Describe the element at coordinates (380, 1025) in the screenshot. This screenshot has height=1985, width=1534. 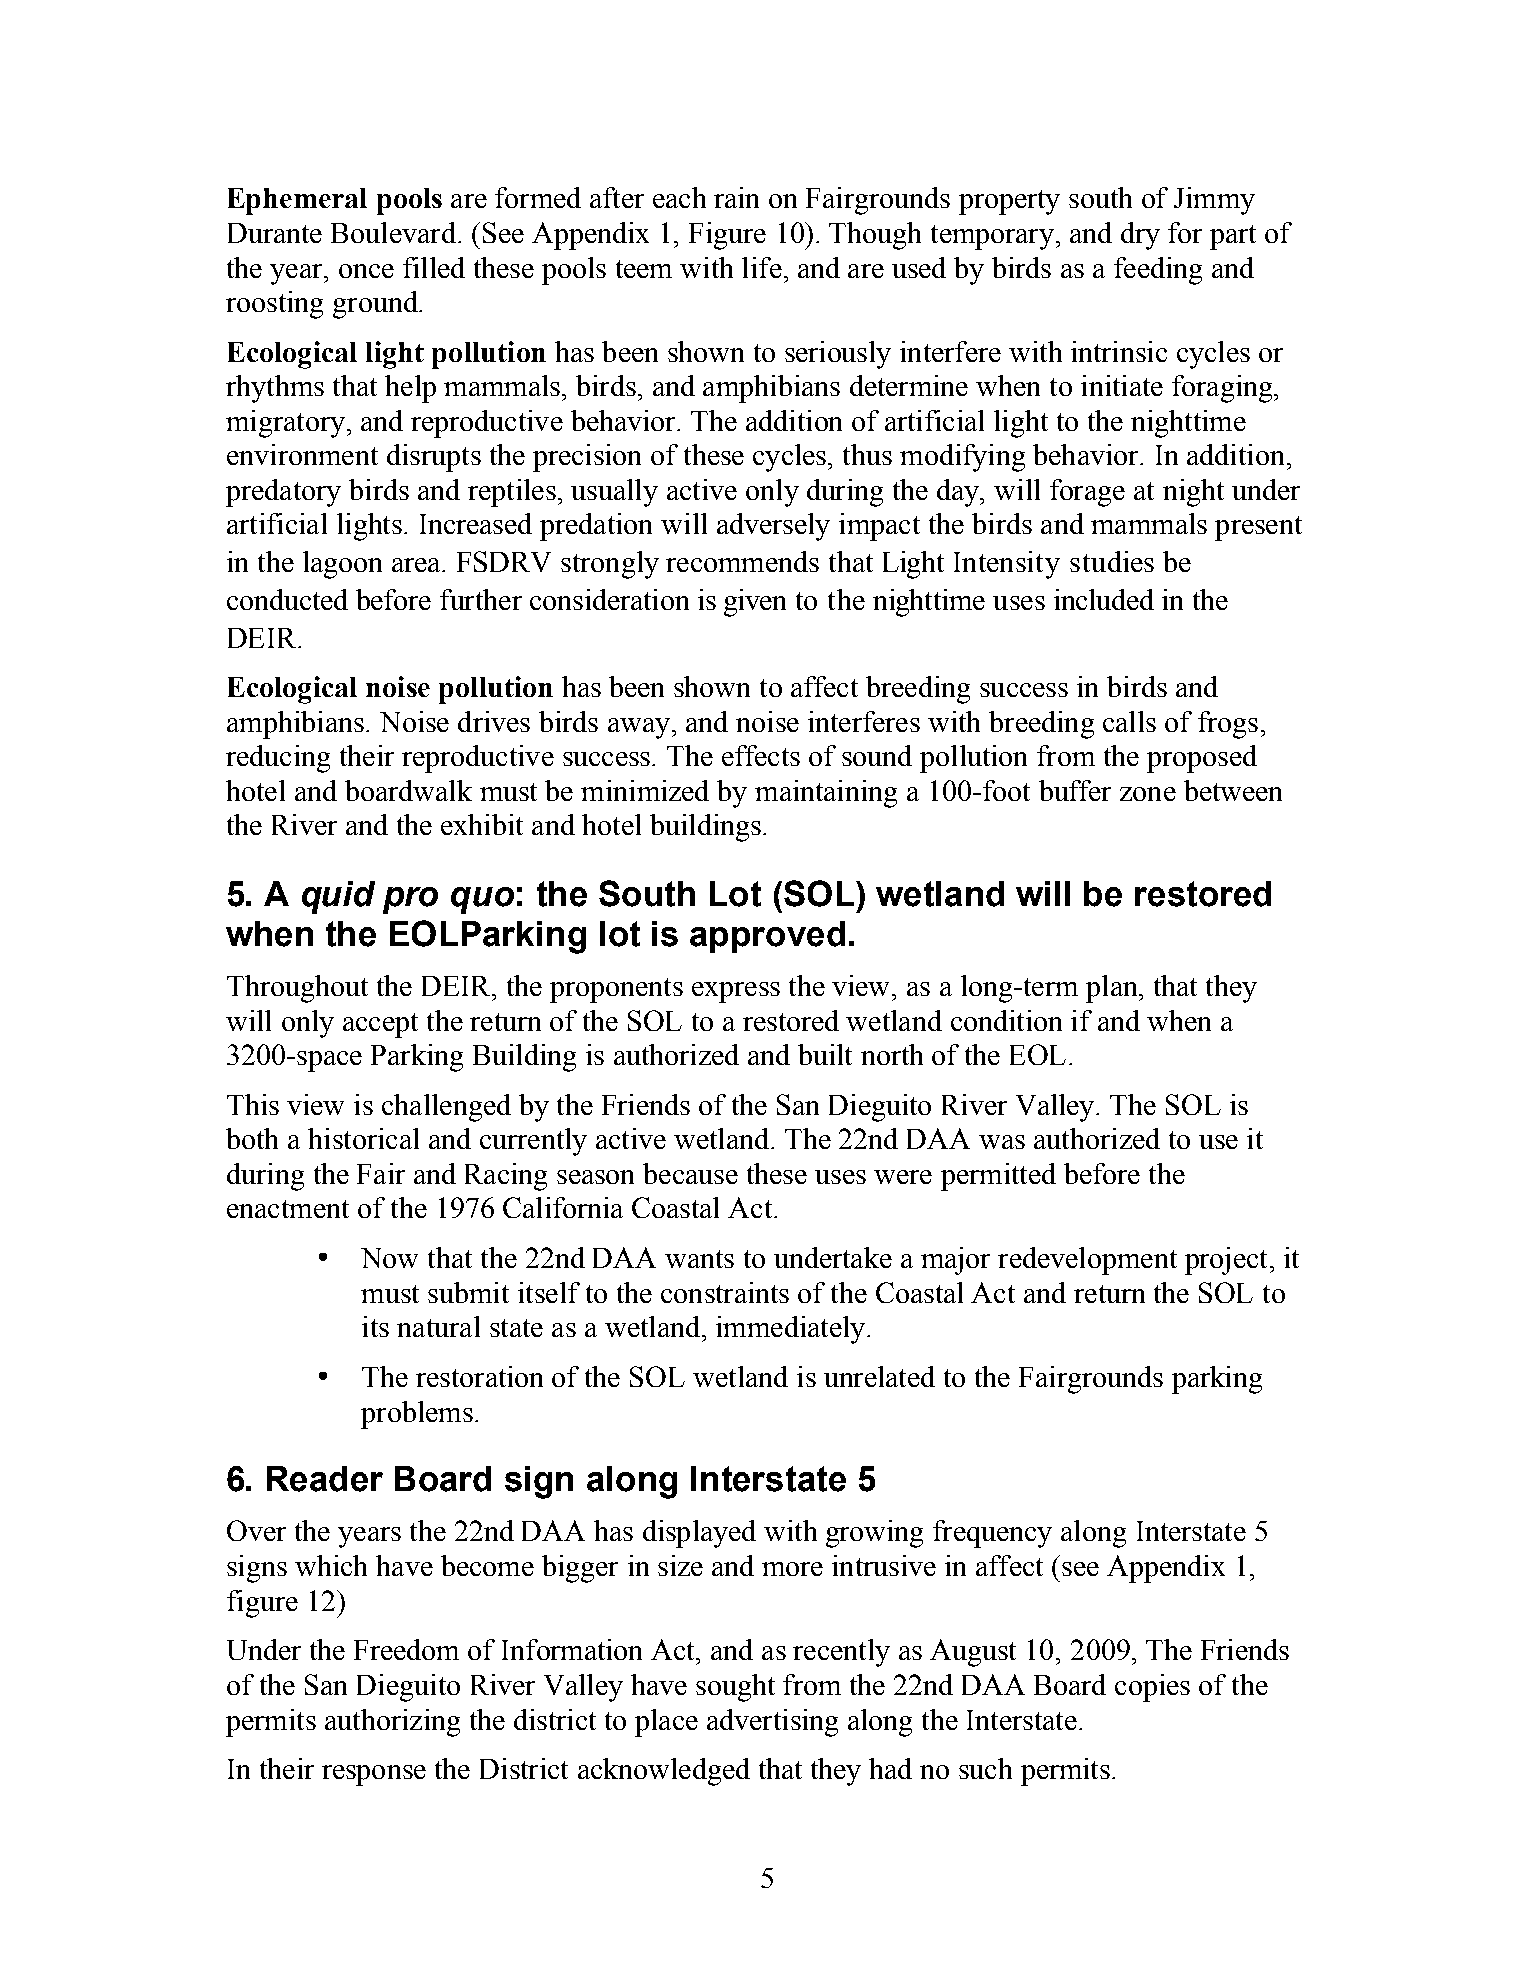
I see `accept` at that location.
